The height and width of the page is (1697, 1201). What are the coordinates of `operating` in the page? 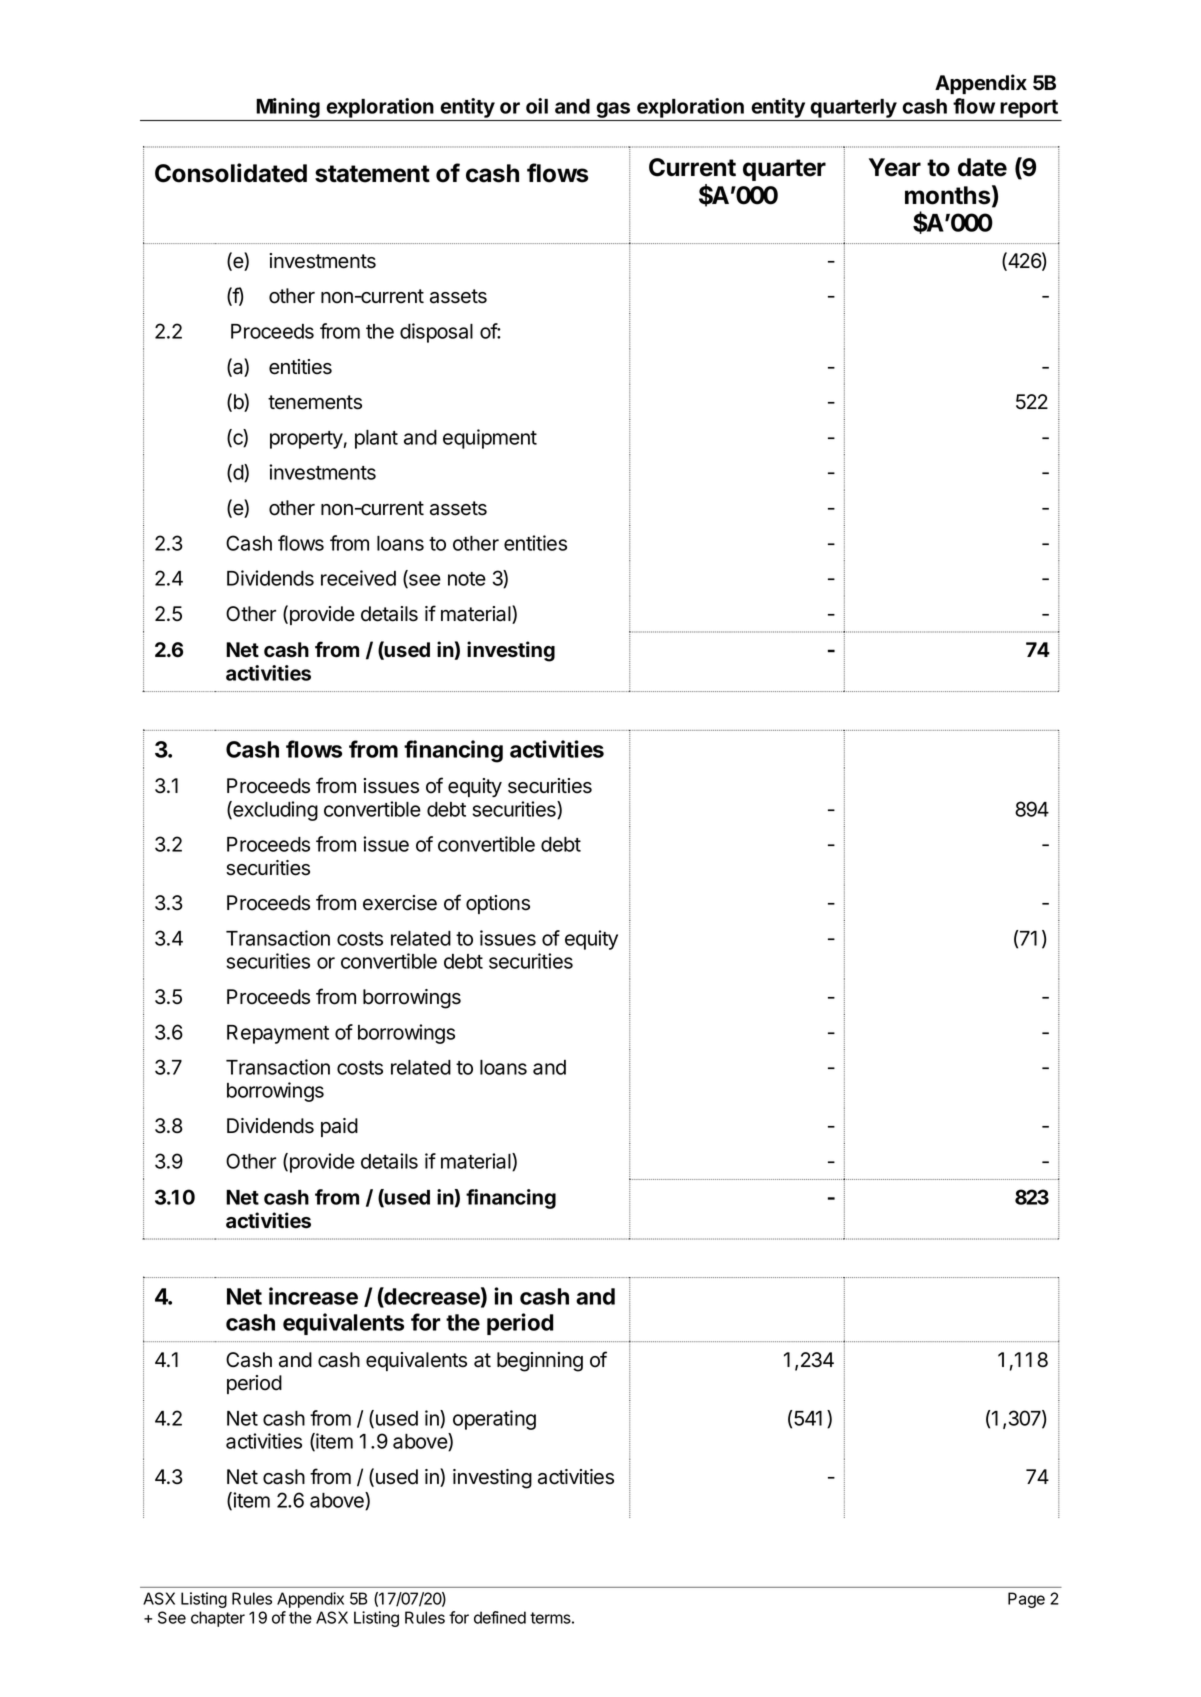 It's located at (494, 1420).
